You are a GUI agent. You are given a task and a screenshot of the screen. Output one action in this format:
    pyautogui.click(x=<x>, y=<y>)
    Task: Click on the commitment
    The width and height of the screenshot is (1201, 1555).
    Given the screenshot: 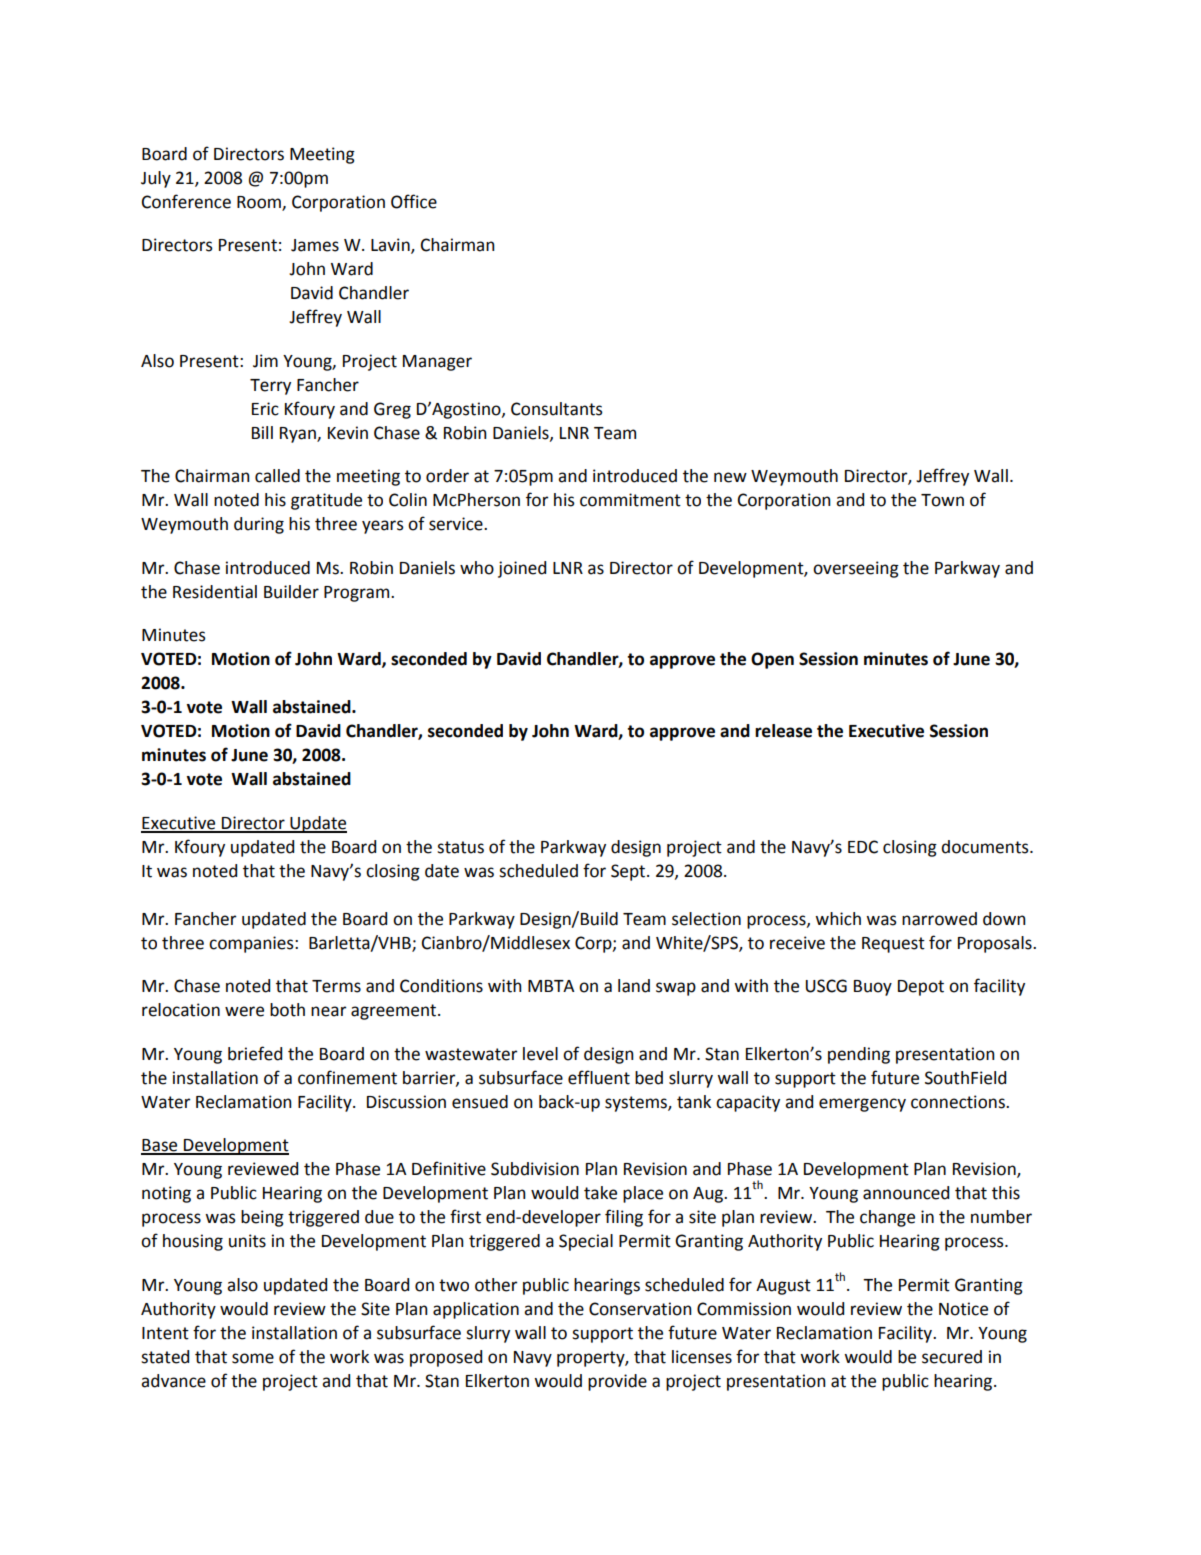 What is the action you would take?
    pyautogui.click(x=630, y=500)
